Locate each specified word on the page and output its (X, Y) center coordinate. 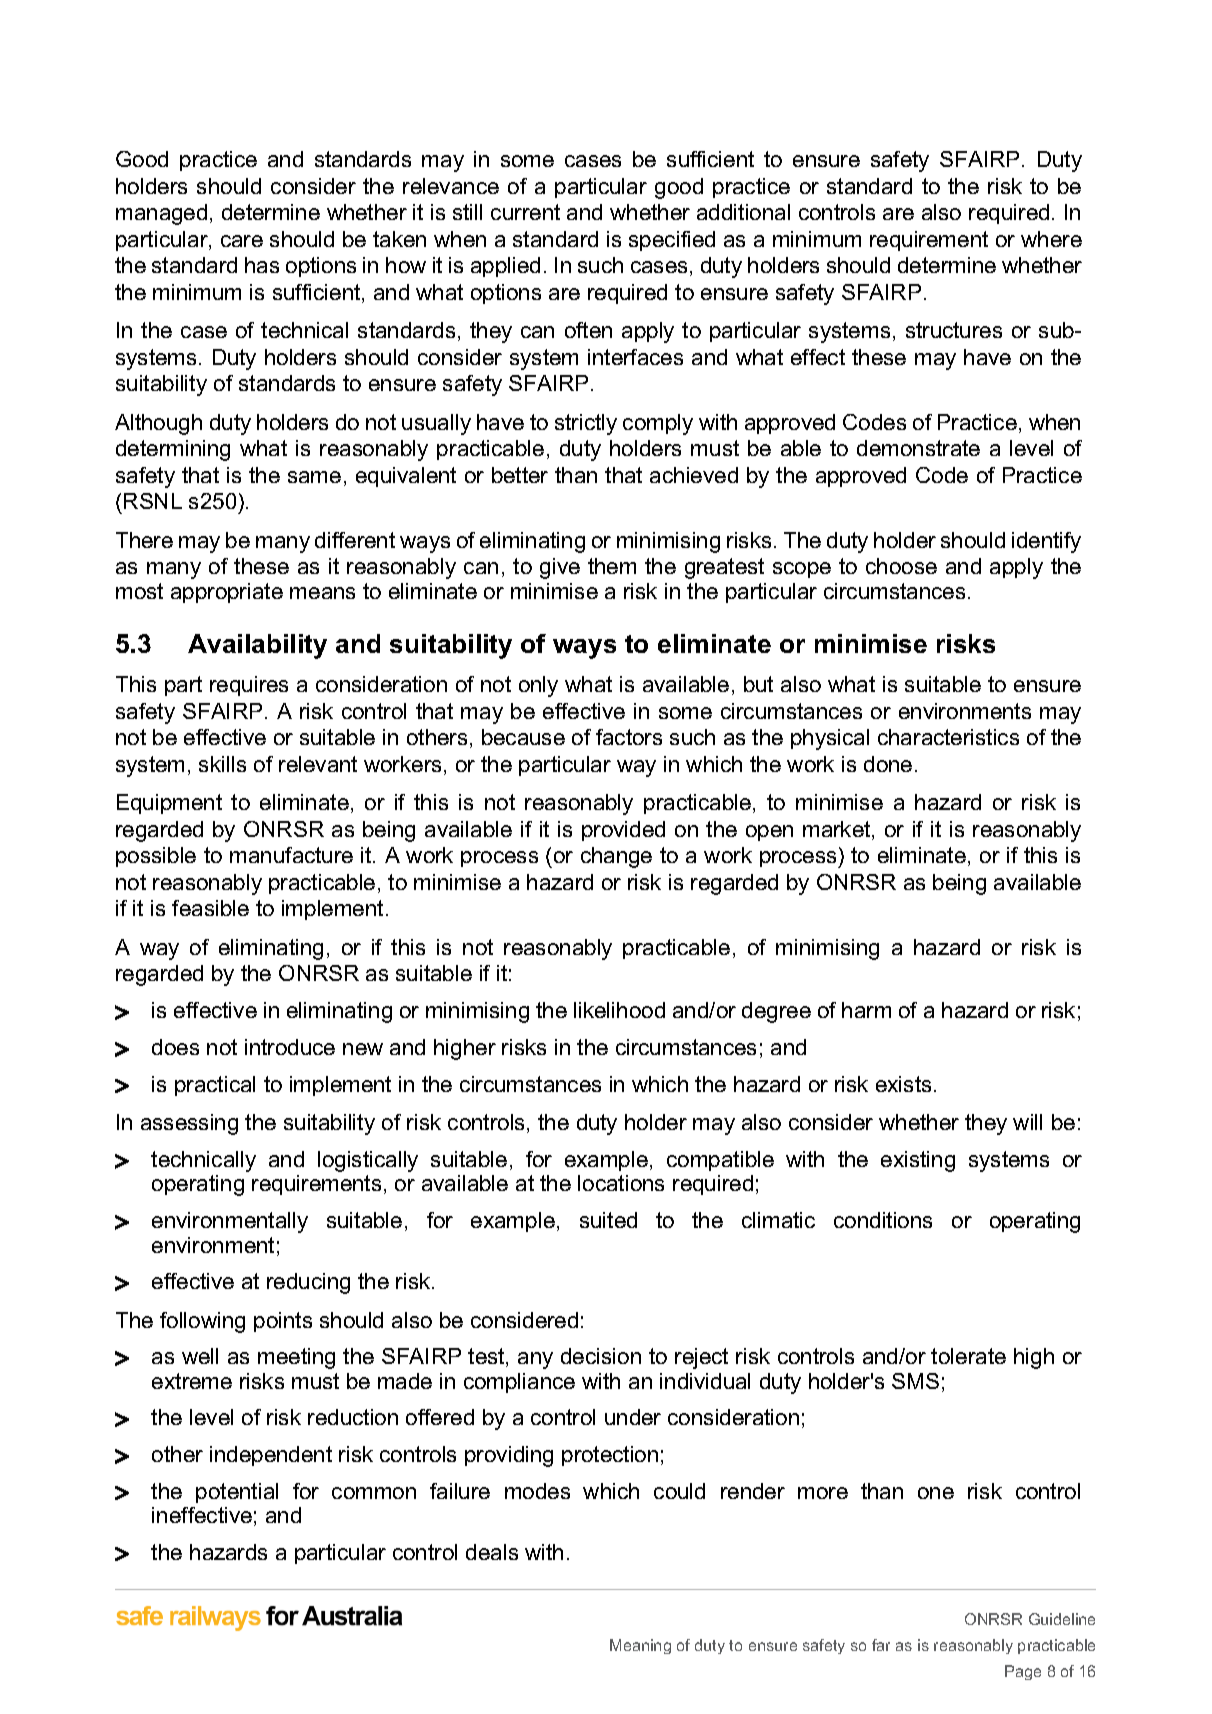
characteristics (948, 737)
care (242, 241)
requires (249, 686)
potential (237, 1493)
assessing (189, 1124)
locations (621, 1183)
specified (672, 241)
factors (629, 737)
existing (918, 1161)
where (1051, 239)
